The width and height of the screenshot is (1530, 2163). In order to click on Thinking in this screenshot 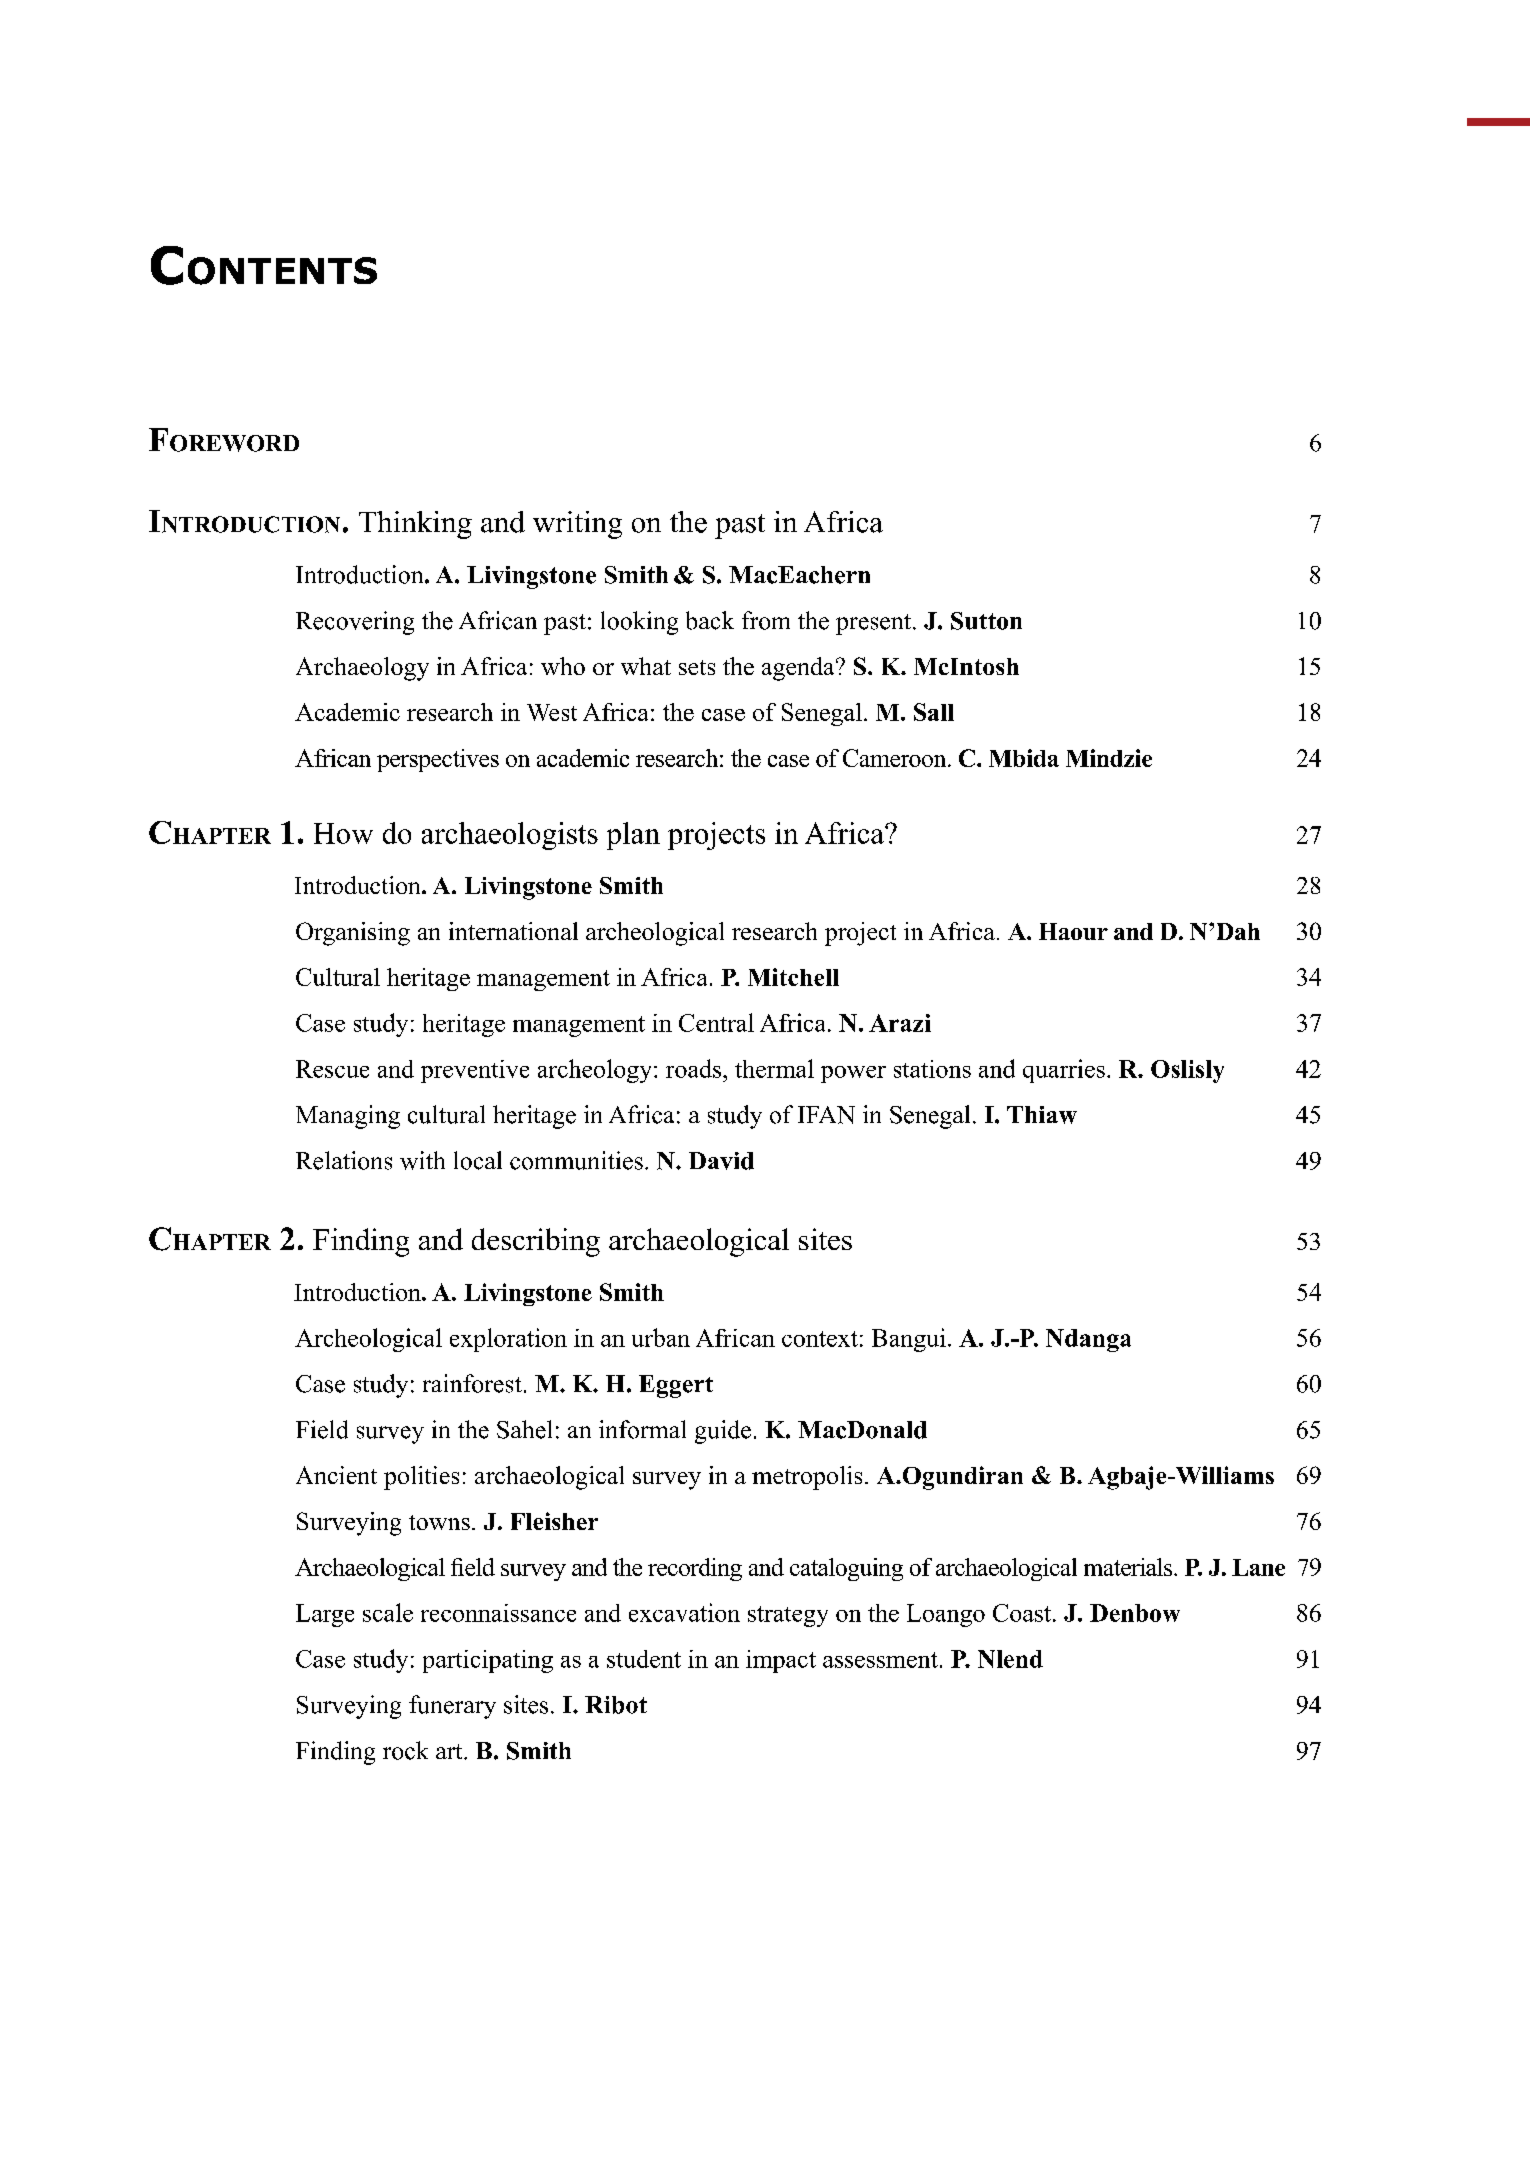, I will do `click(415, 525)`.
